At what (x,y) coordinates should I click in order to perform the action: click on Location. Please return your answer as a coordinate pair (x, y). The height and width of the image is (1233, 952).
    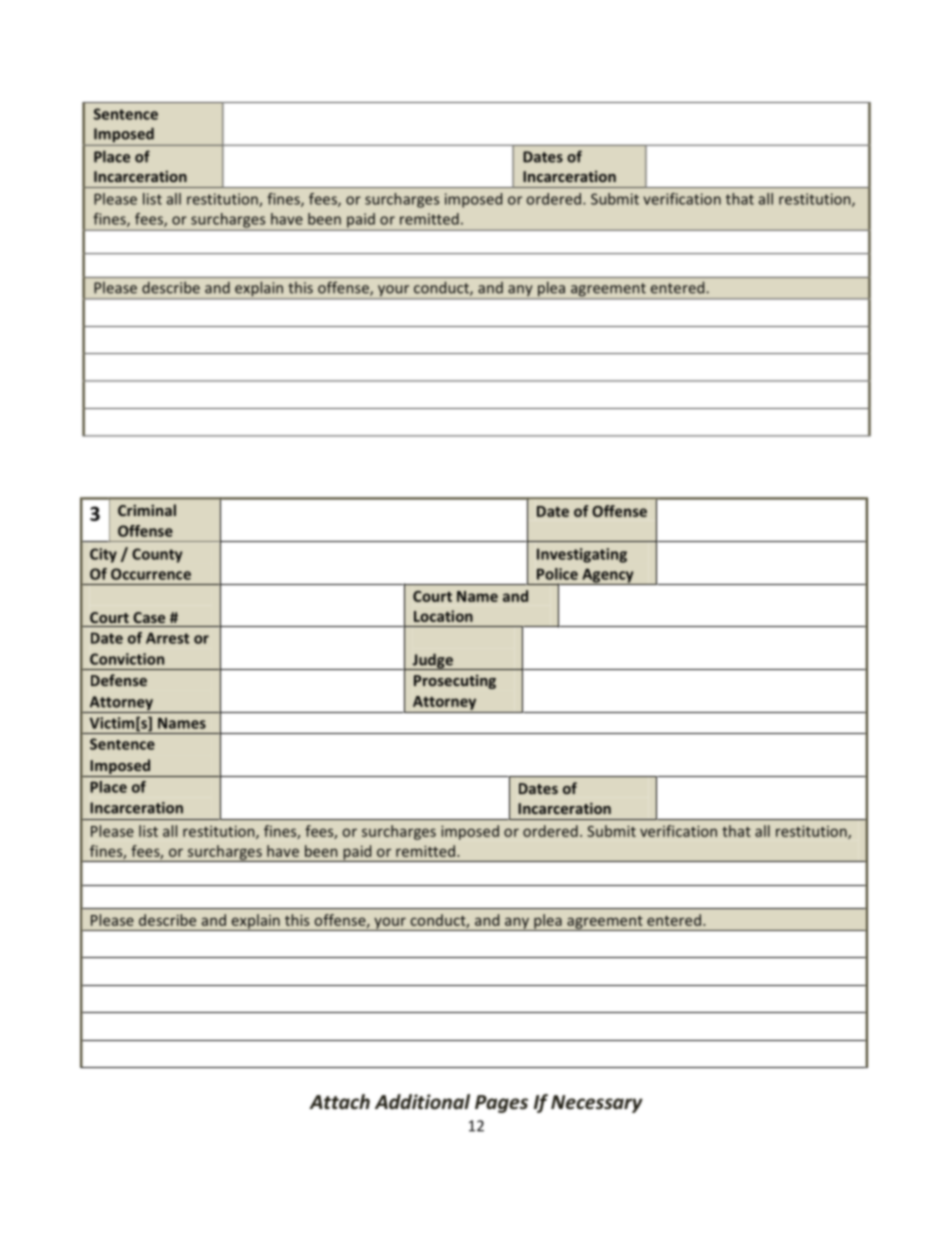
    Looking at the image, I should click on (443, 616).
